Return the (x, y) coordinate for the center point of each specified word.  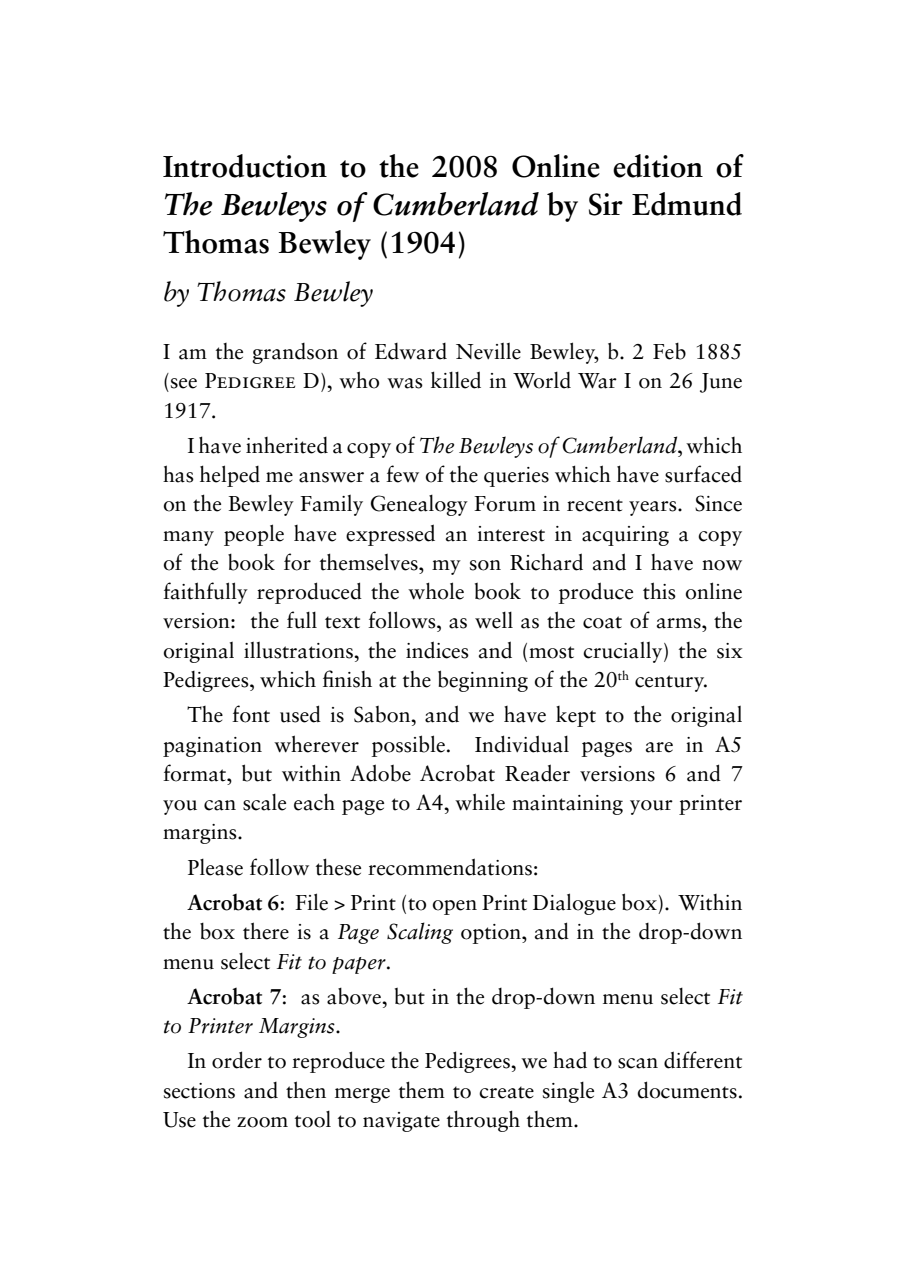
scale (264, 802)
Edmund (687, 204)
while (480, 802)
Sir (606, 204)
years (654, 508)
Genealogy (419, 505)
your (651, 807)
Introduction (245, 166)
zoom (262, 1122)
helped (230, 476)
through (483, 1121)
